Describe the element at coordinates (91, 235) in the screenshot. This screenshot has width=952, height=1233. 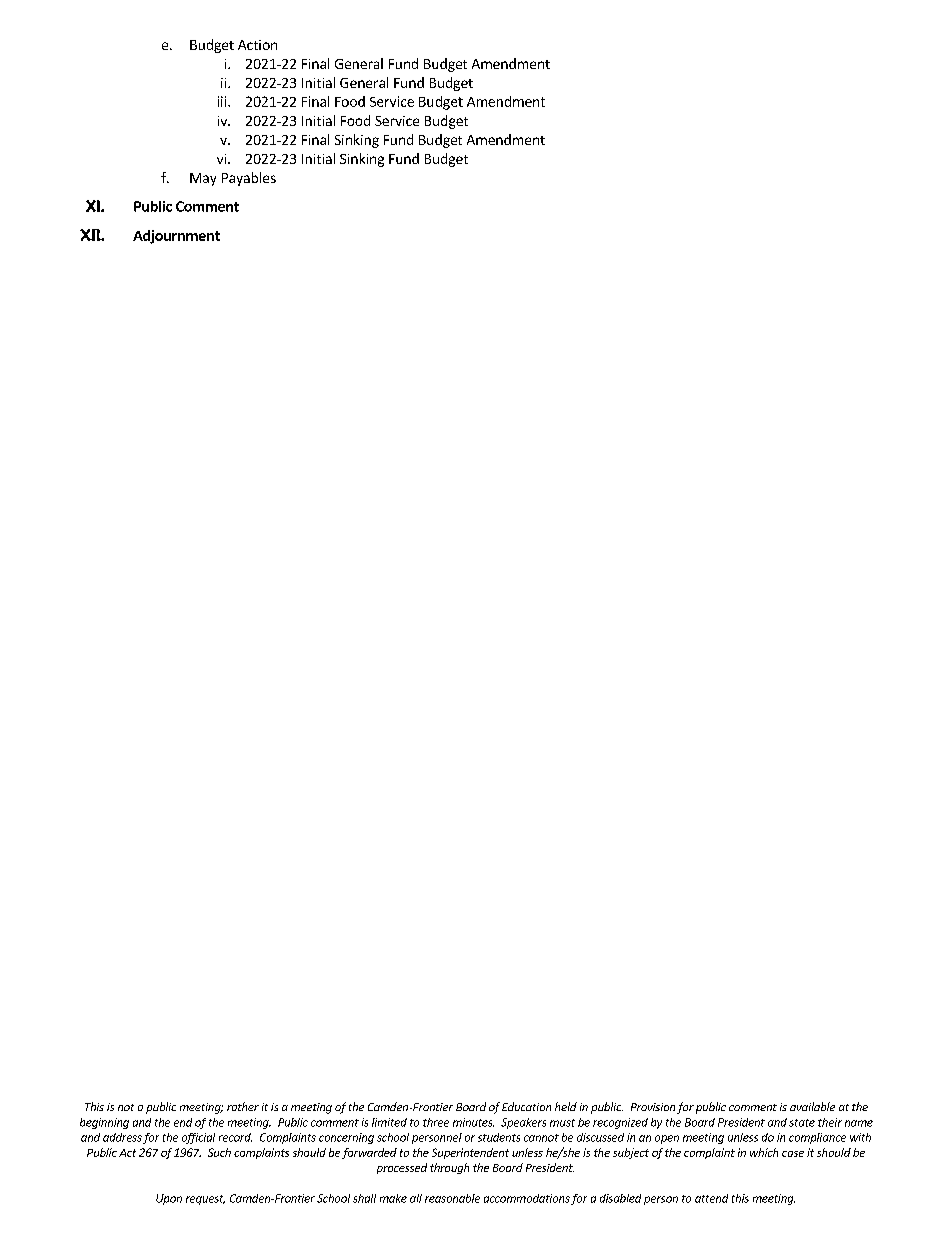
I see `XII` at that location.
